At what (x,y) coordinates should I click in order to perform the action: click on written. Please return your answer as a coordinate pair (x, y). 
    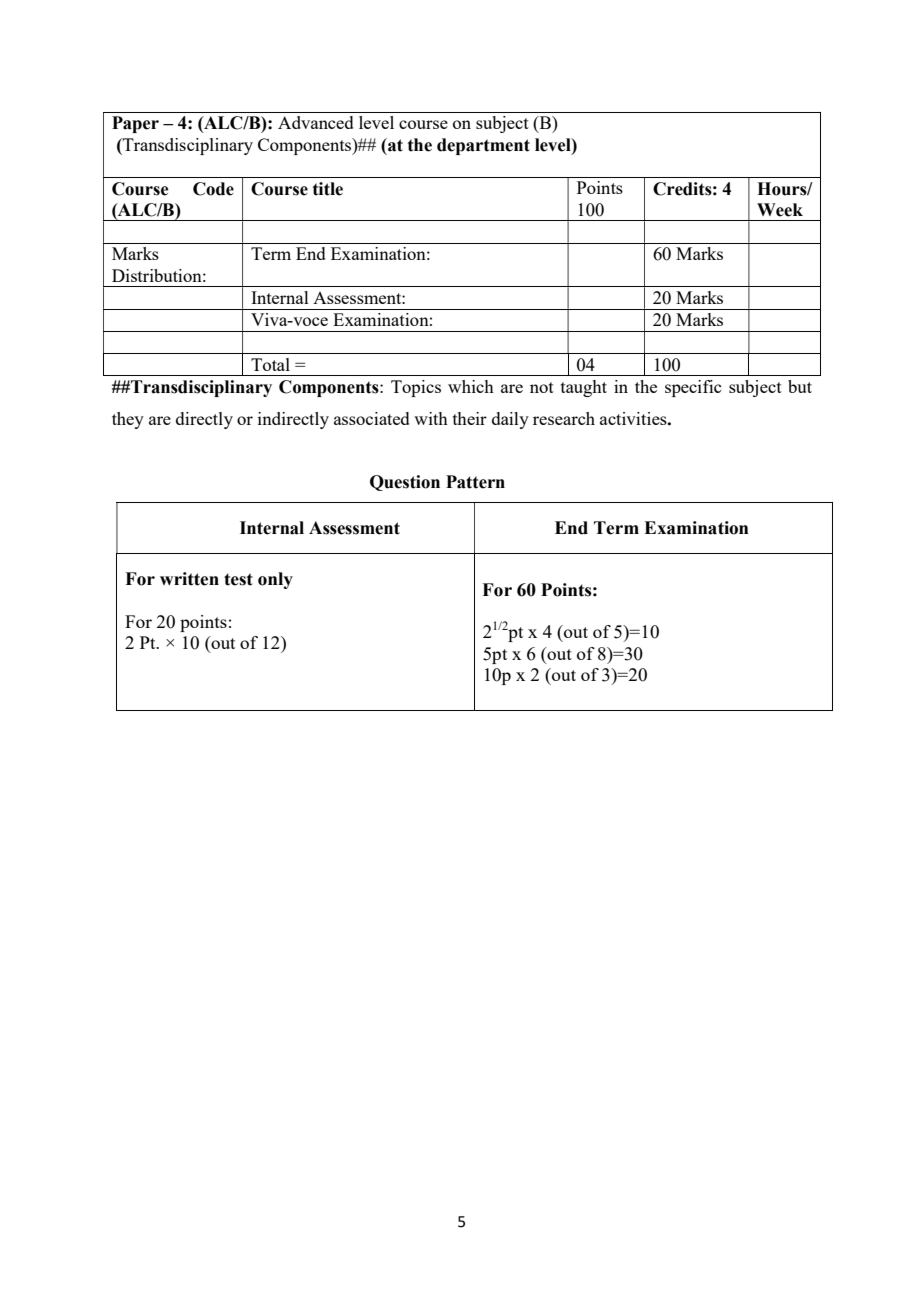
    Looking at the image, I should click on (189, 579).
